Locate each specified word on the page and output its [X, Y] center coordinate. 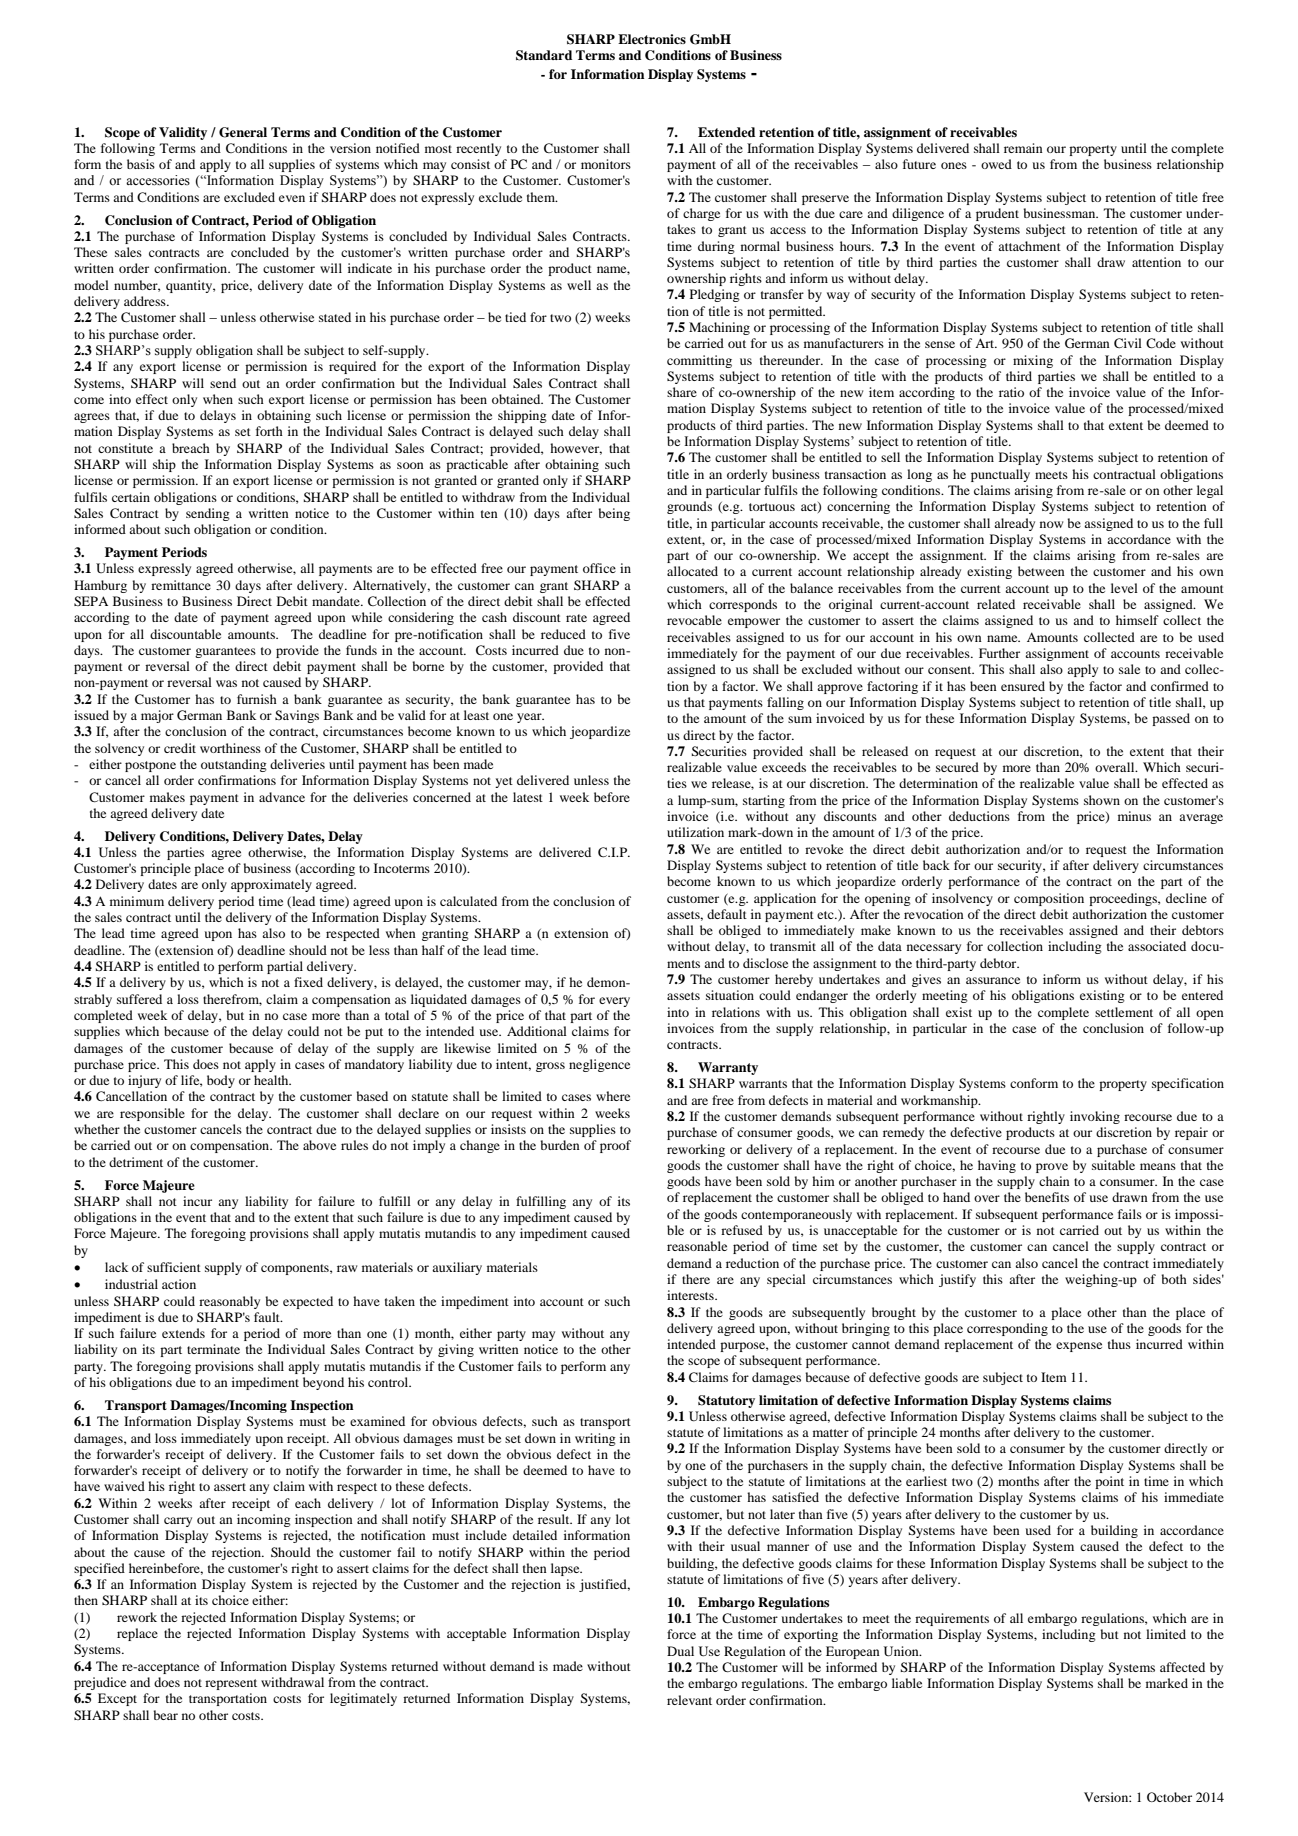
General [243, 132]
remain [1023, 148]
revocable [694, 620]
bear [165, 1715]
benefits [1047, 1197]
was [226, 683]
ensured [1023, 686]
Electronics [652, 39]
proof [615, 1146]
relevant [689, 1700]
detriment [136, 1162]
